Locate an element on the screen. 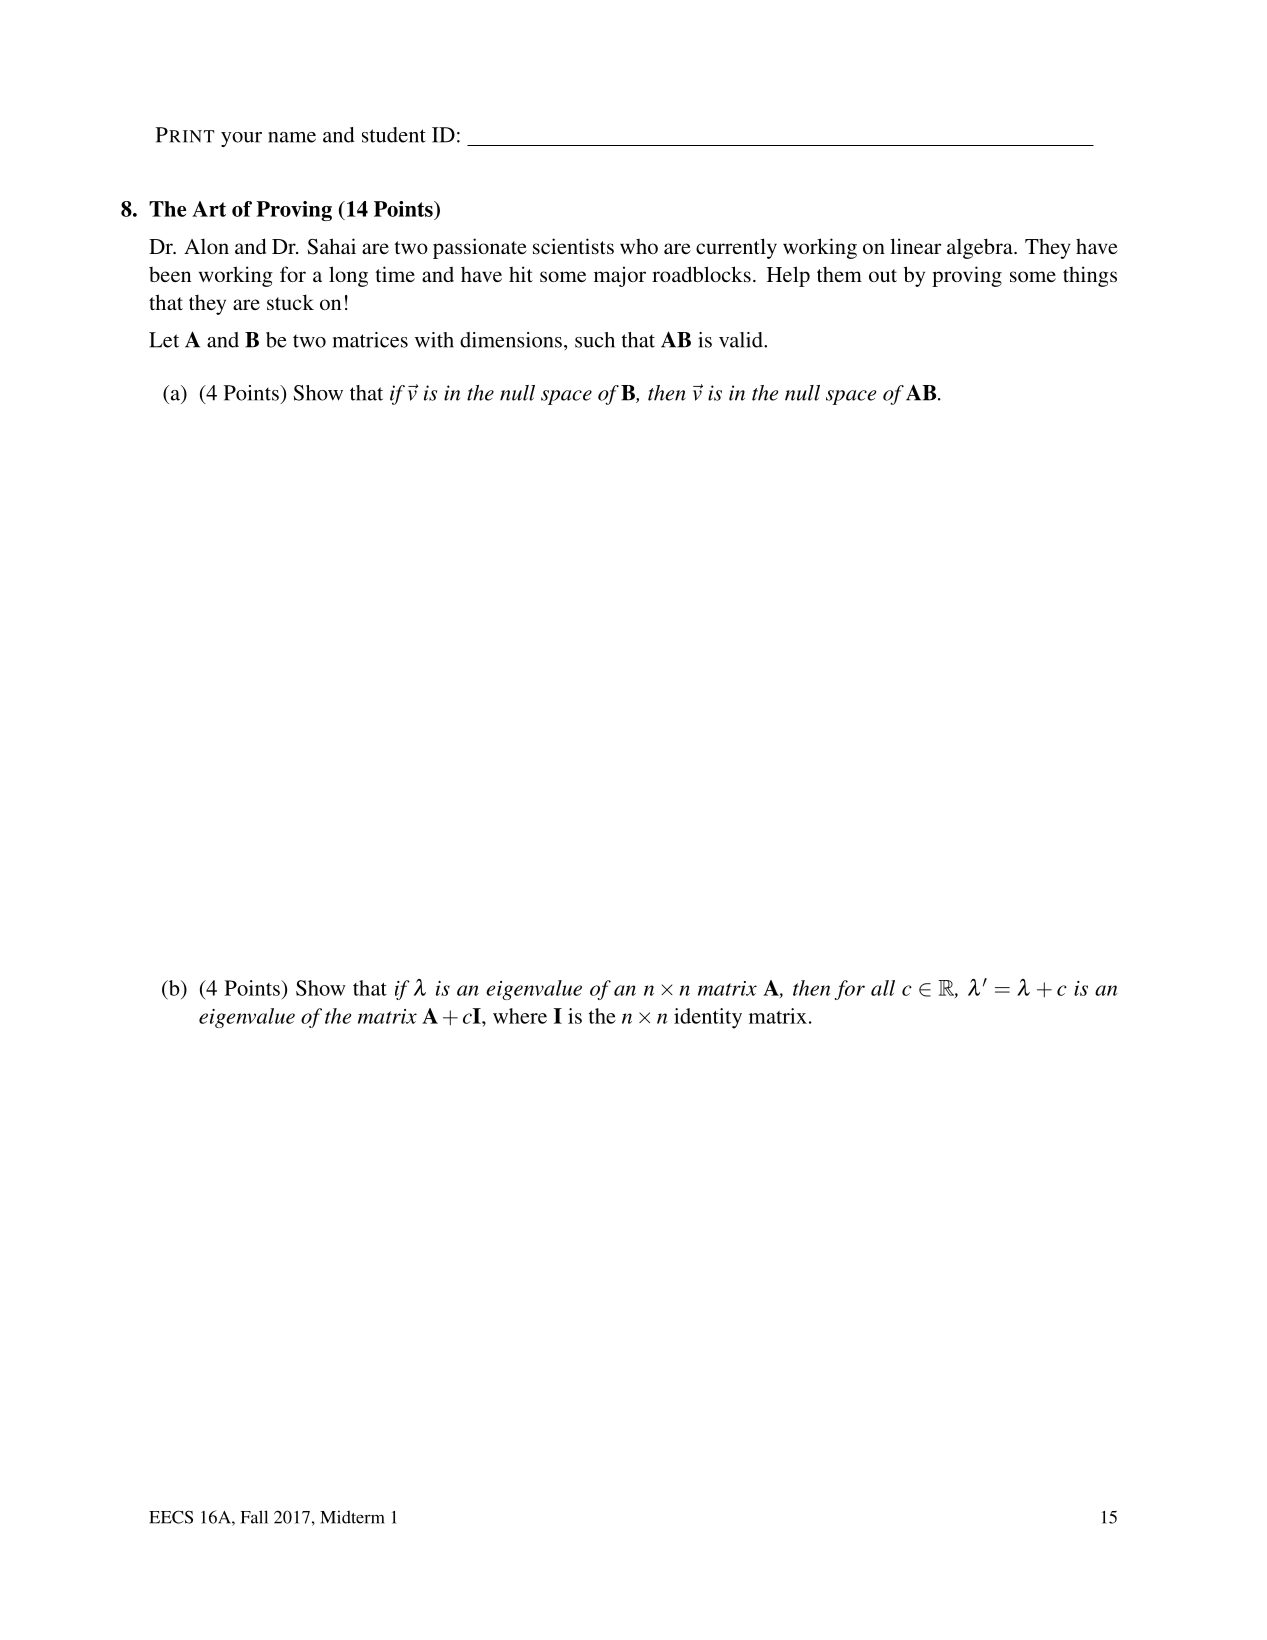 This screenshot has height=1640, width=1267. Fall is located at coordinates (254, 1517).
